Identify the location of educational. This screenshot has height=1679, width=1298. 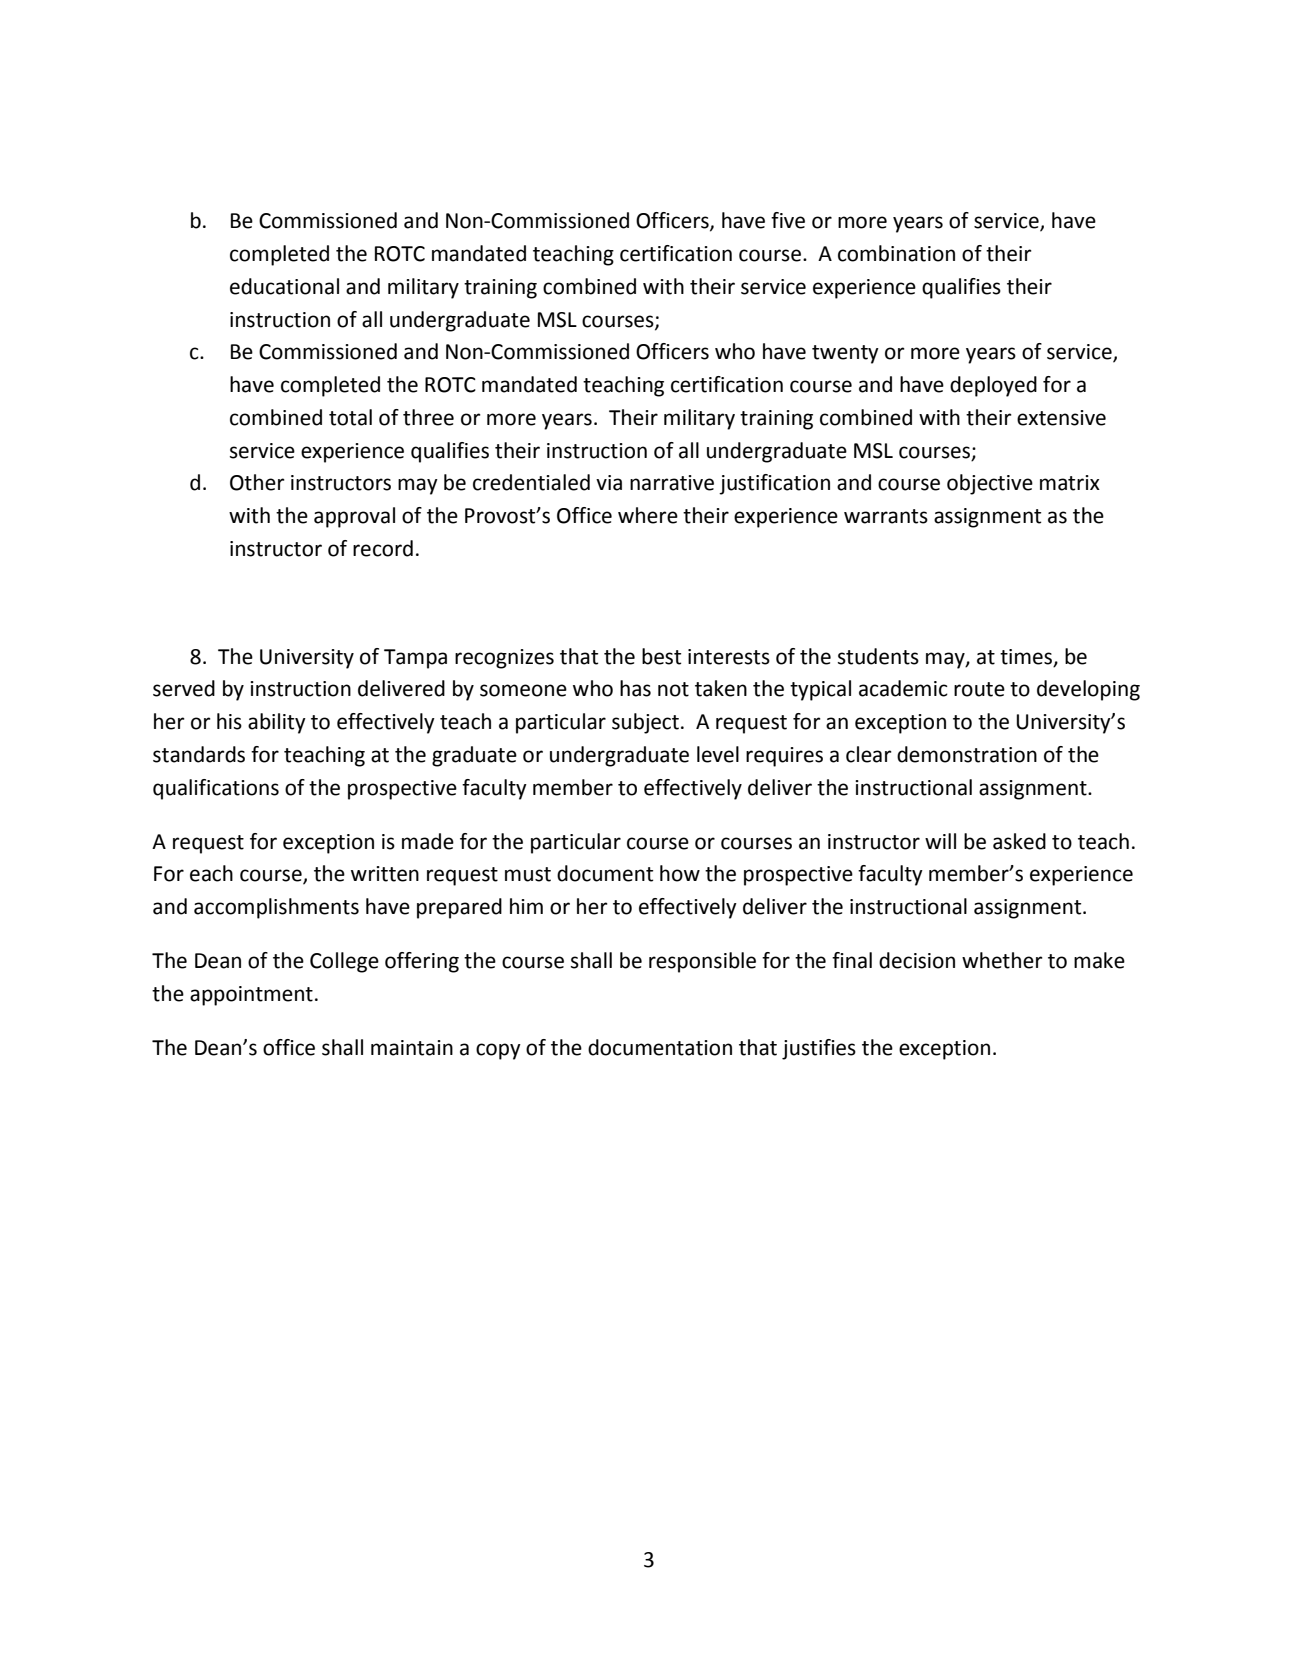
(284, 286).
